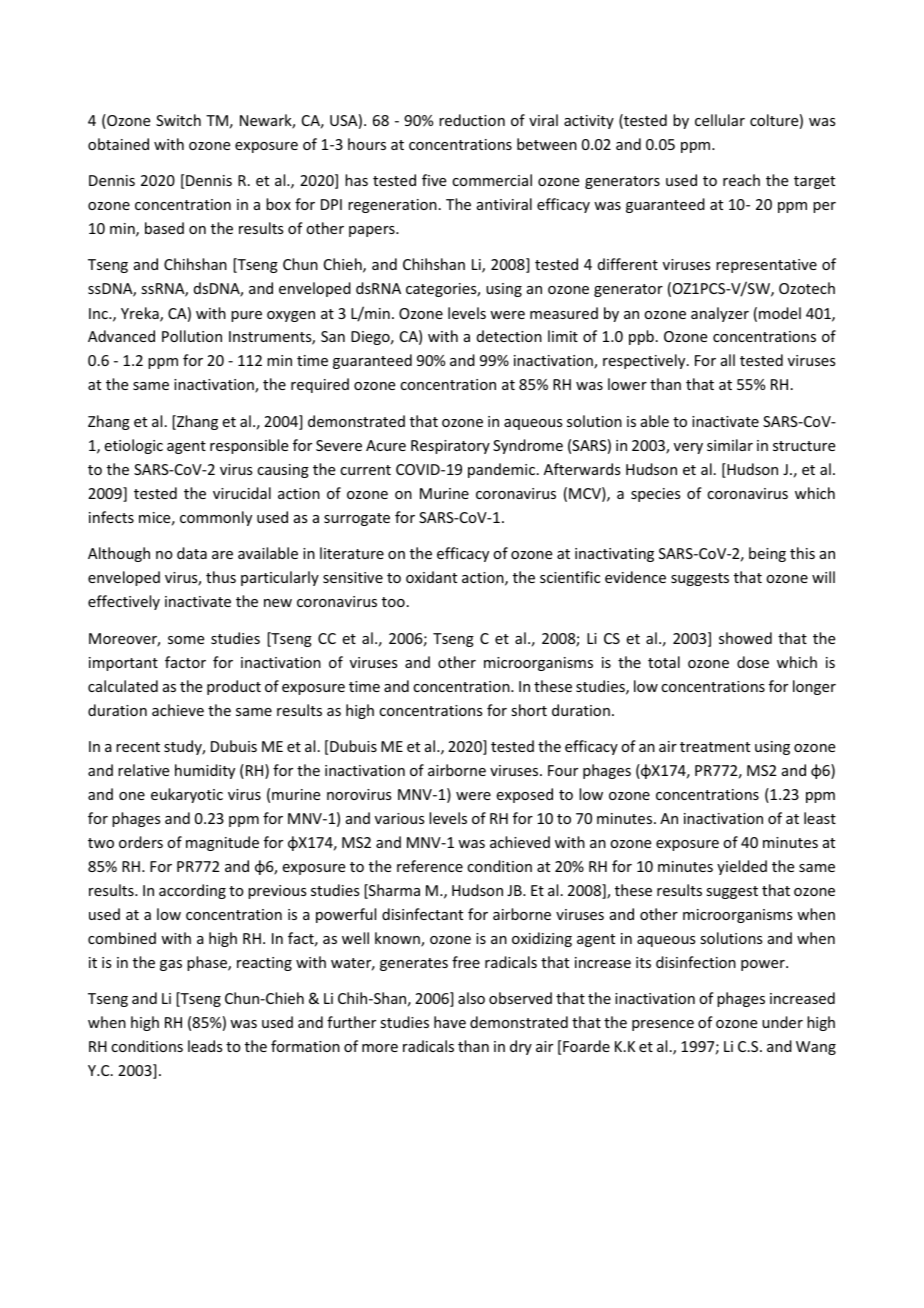  I want to click on recent, so click(138, 747).
